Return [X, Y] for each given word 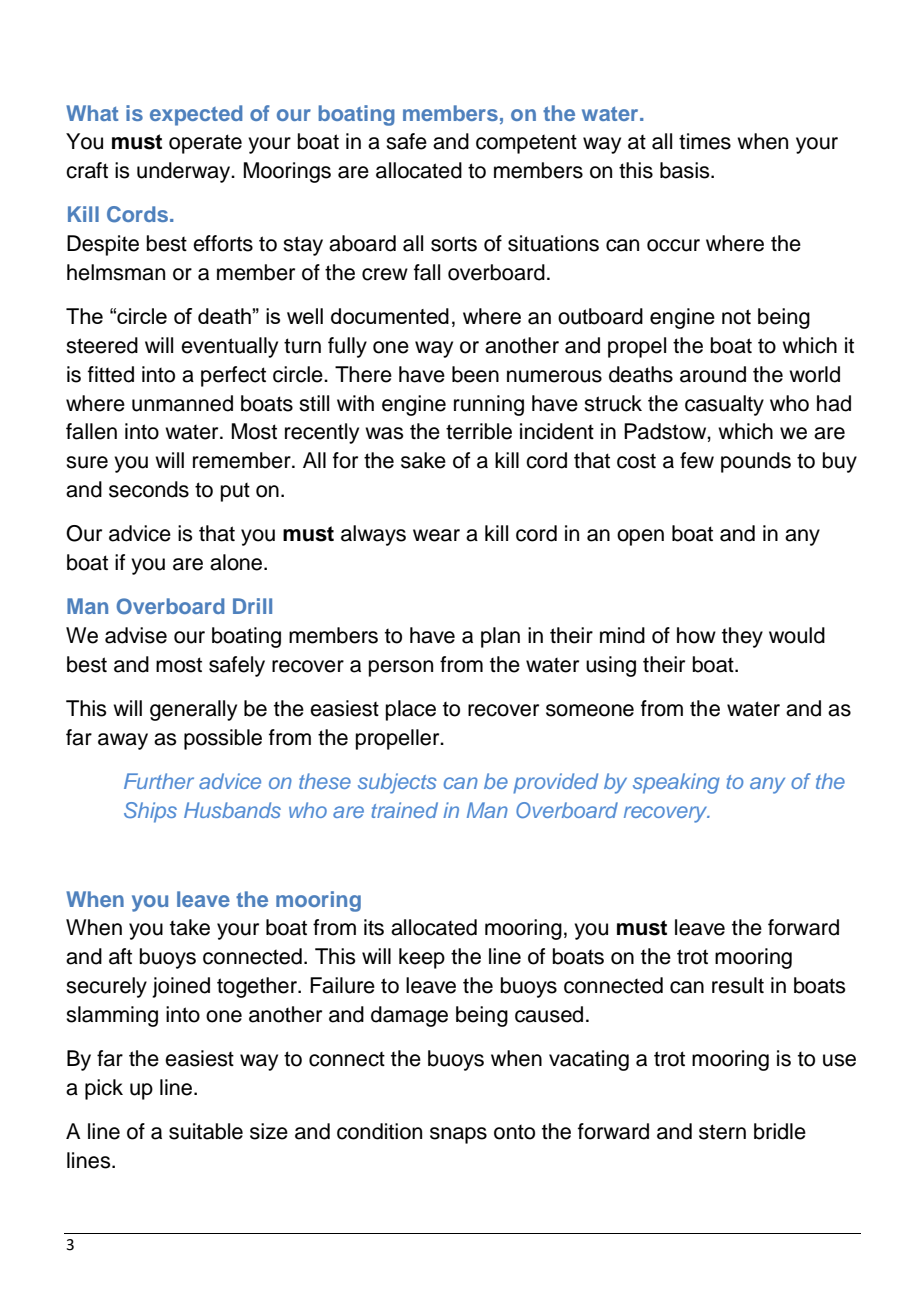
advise [136, 635]
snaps [458, 1135]
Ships [150, 812]
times [705, 141]
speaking [676, 783]
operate [205, 144]
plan [500, 637]
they [742, 637]
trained [405, 810]
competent [526, 144]
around [713, 374]
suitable [206, 1131]
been [475, 374]
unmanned [182, 403]
